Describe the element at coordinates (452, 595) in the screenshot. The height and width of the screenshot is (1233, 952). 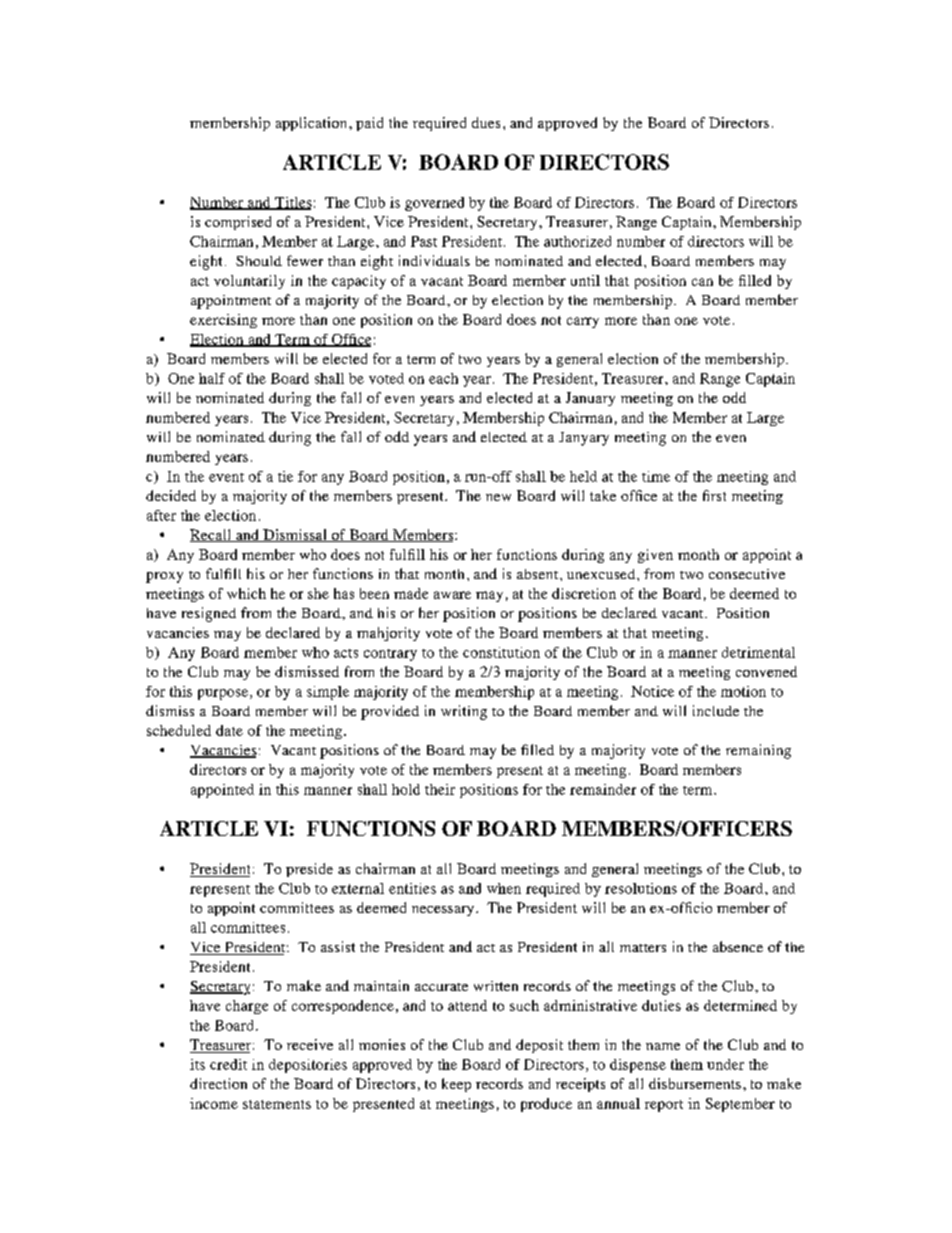
I see `aware` at that location.
